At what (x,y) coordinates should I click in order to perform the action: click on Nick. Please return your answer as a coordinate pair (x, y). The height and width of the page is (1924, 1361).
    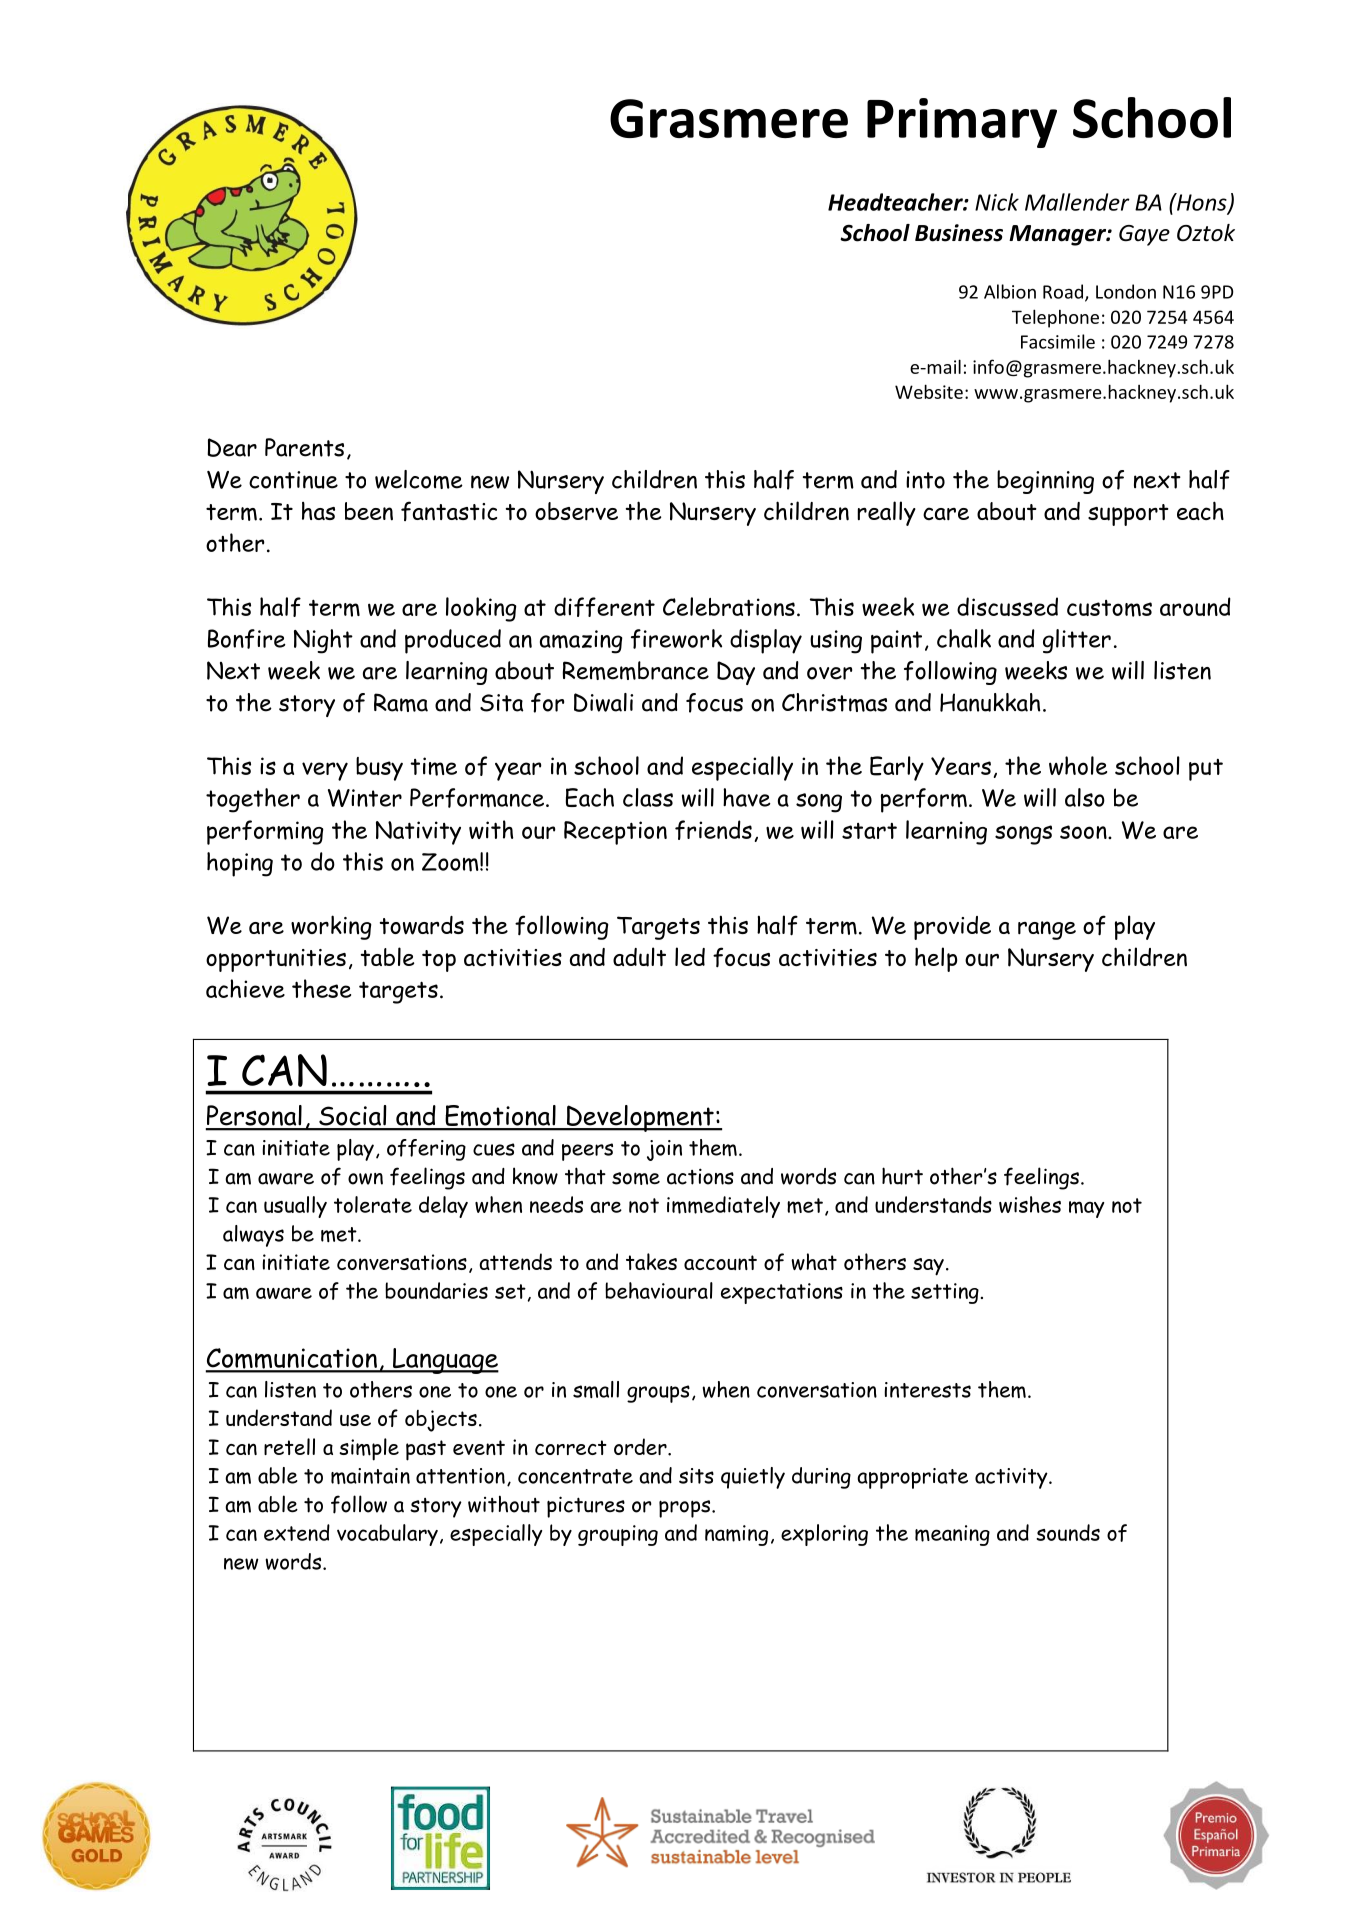
    Looking at the image, I should click on (997, 202).
